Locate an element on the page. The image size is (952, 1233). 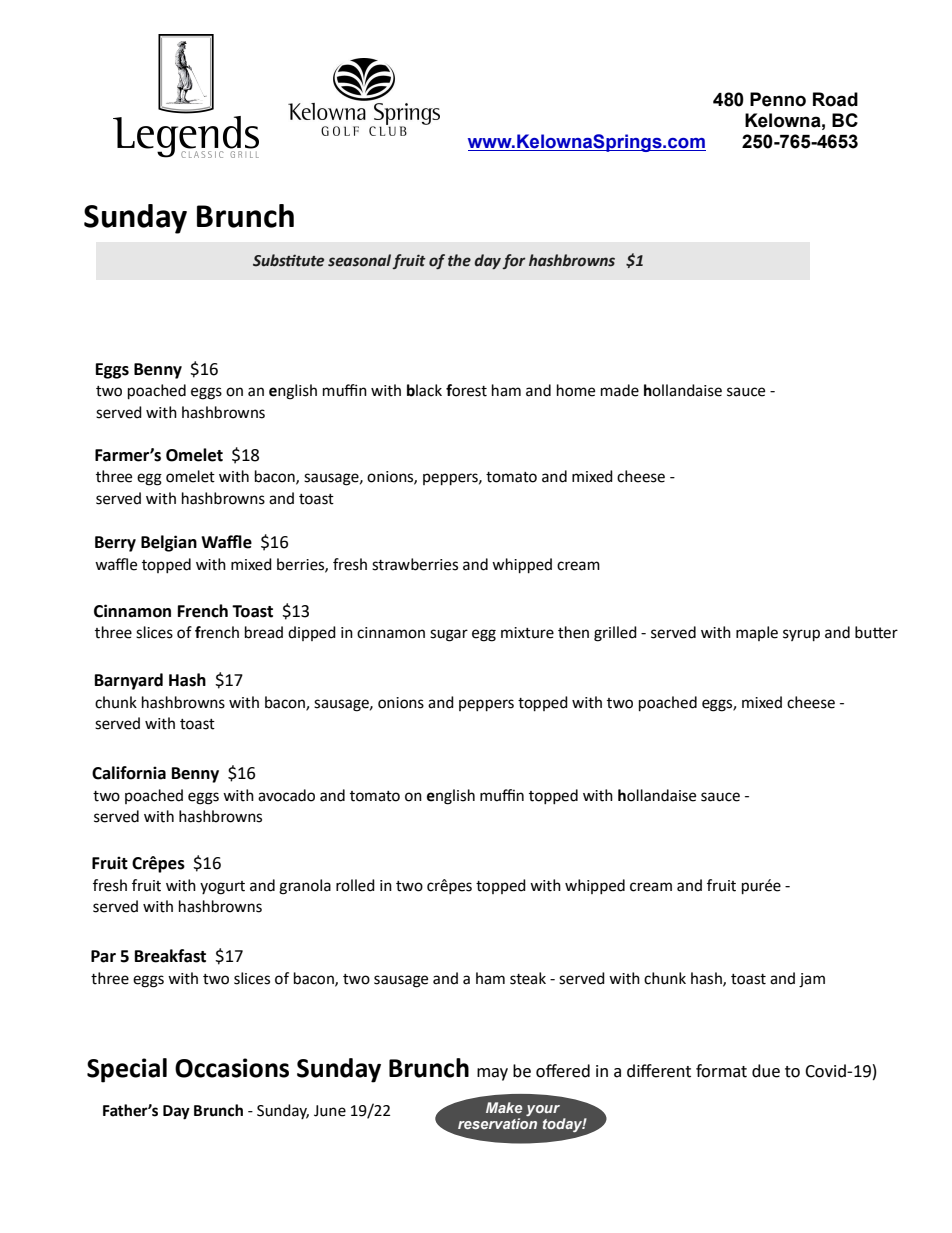
Belgian is located at coordinates (169, 543).
